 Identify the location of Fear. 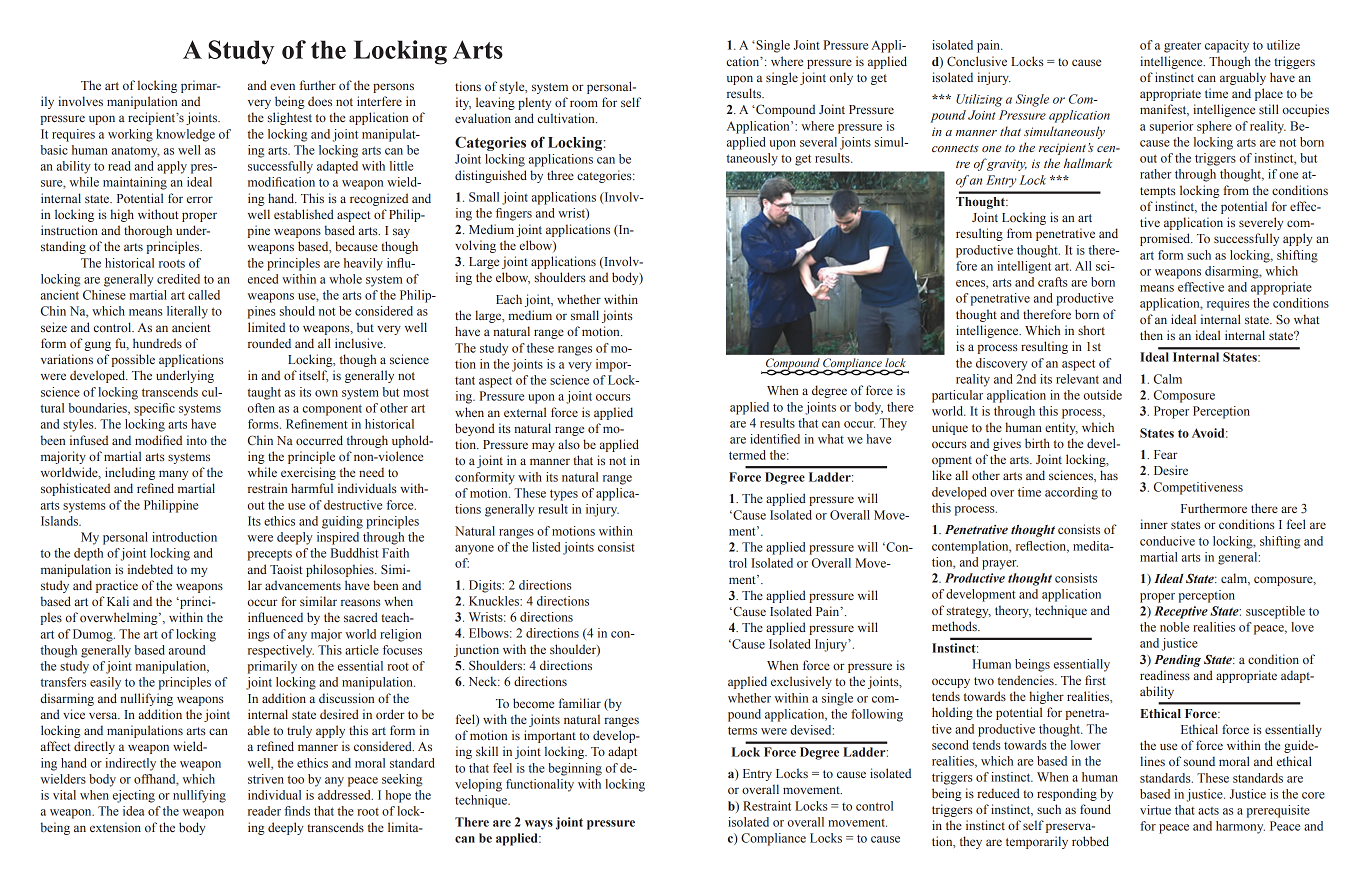
(1166, 454).
